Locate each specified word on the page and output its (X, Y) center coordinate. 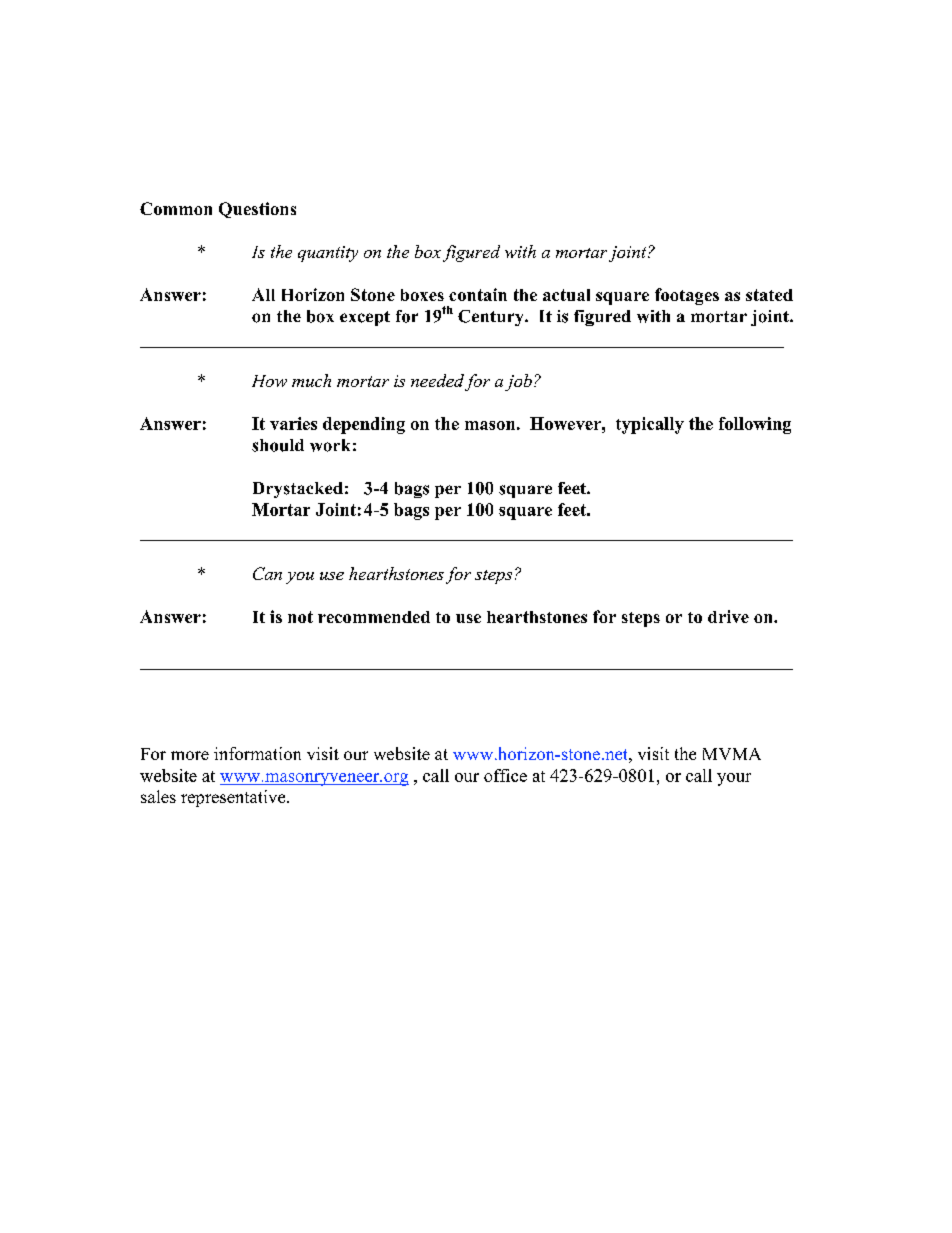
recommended (374, 617)
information (257, 753)
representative (234, 798)
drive (728, 616)
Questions (257, 210)
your (734, 779)
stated (769, 295)
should (278, 445)
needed (437, 380)
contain (478, 294)
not (300, 617)
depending (364, 425)
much (311, 380)
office (505, 775)
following (755, 425)
